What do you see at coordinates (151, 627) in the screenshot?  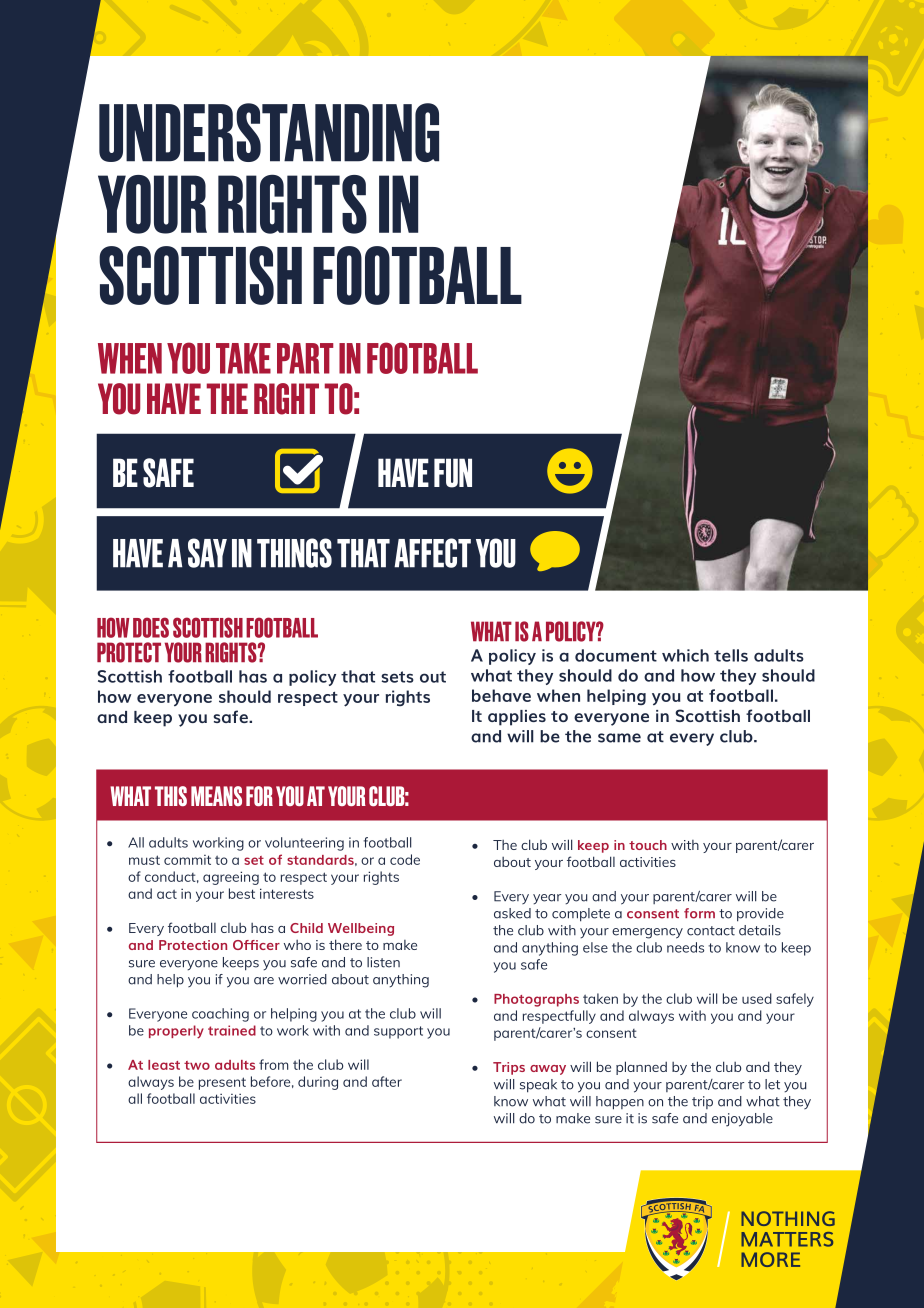 I see `DOES` at bounding box center [151, 627].
